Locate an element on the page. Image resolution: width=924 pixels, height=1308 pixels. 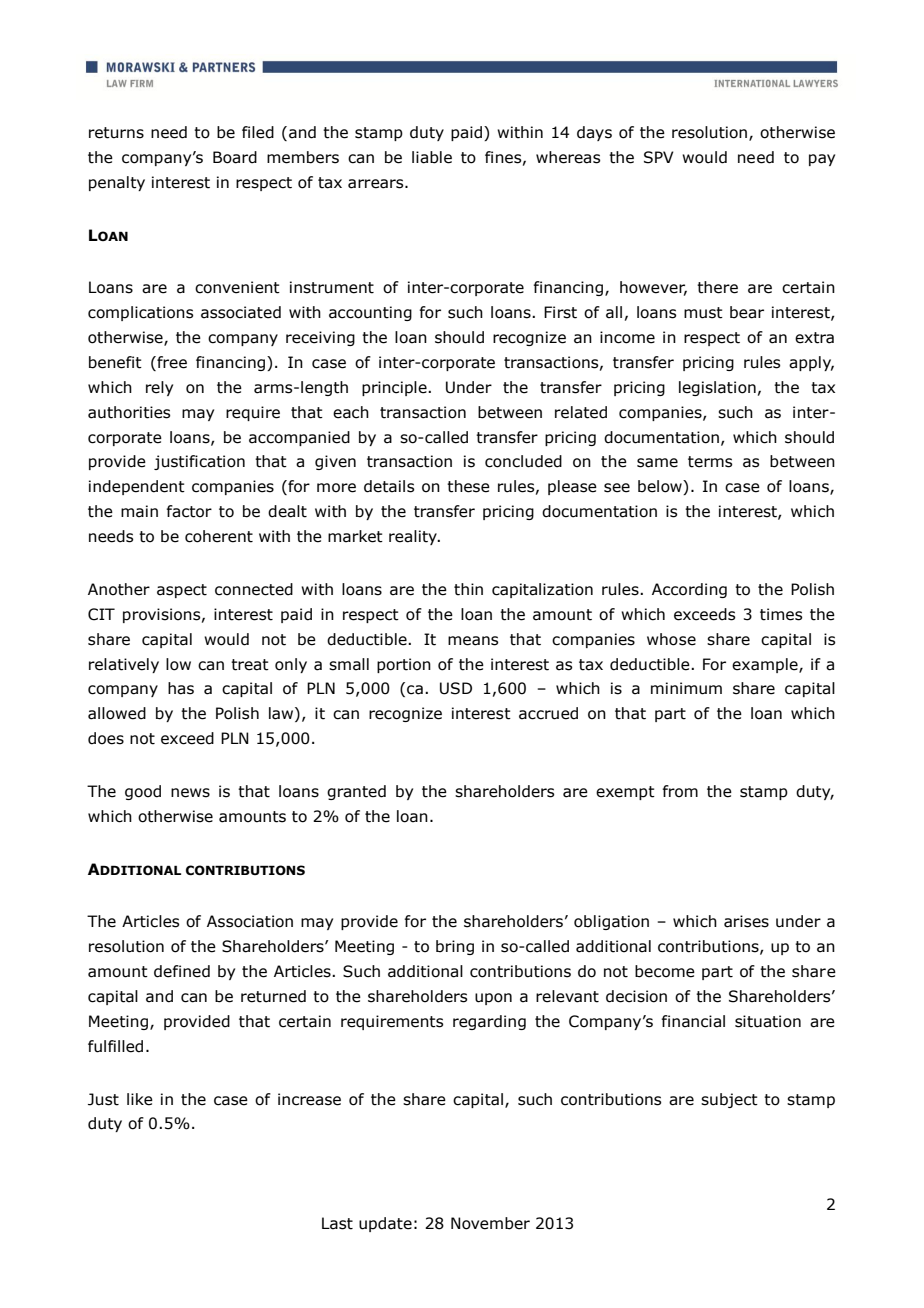
bring is located at coordinates (455, 947).
